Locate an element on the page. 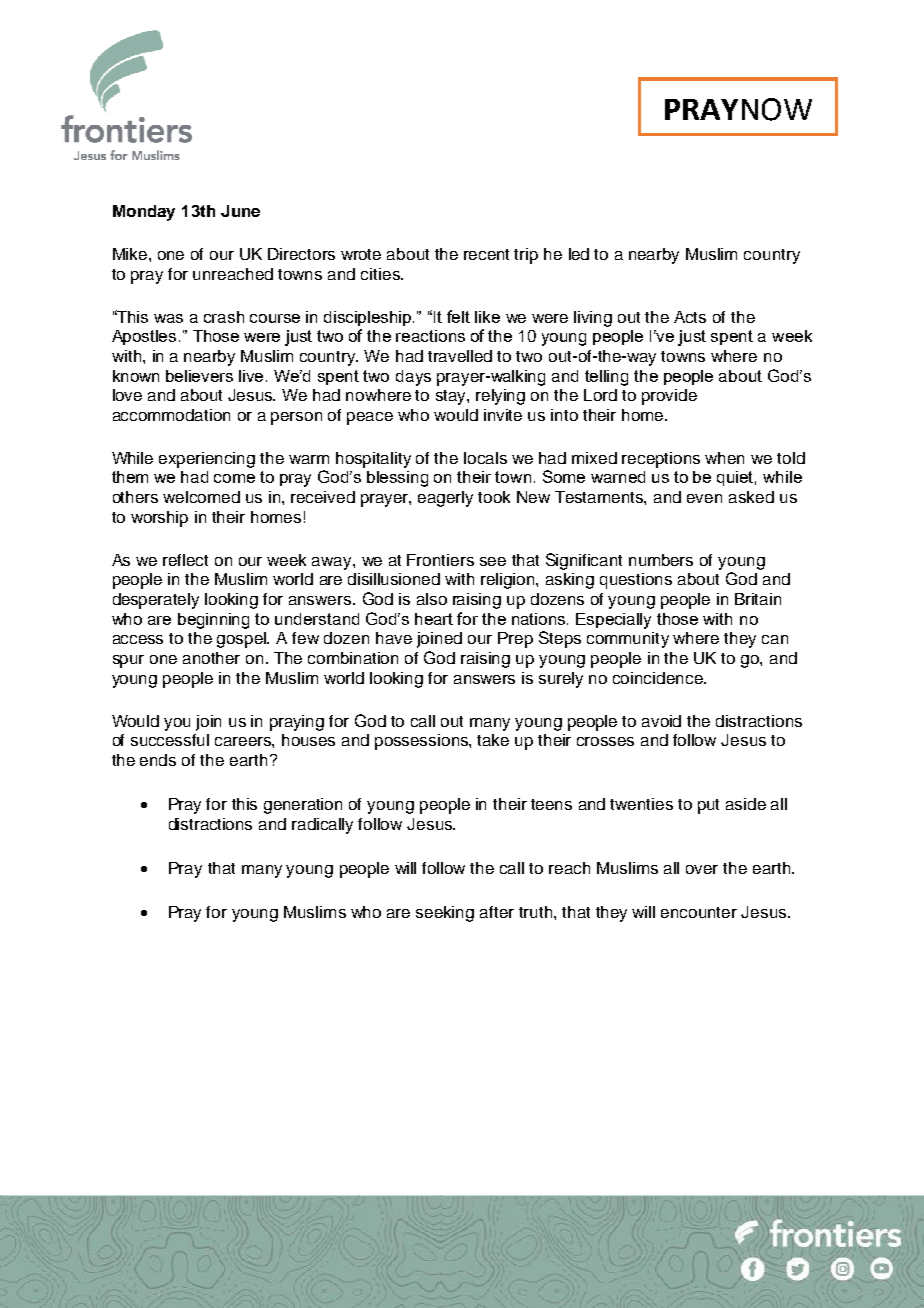  Frontiers is located at coordinates (440, 560).
